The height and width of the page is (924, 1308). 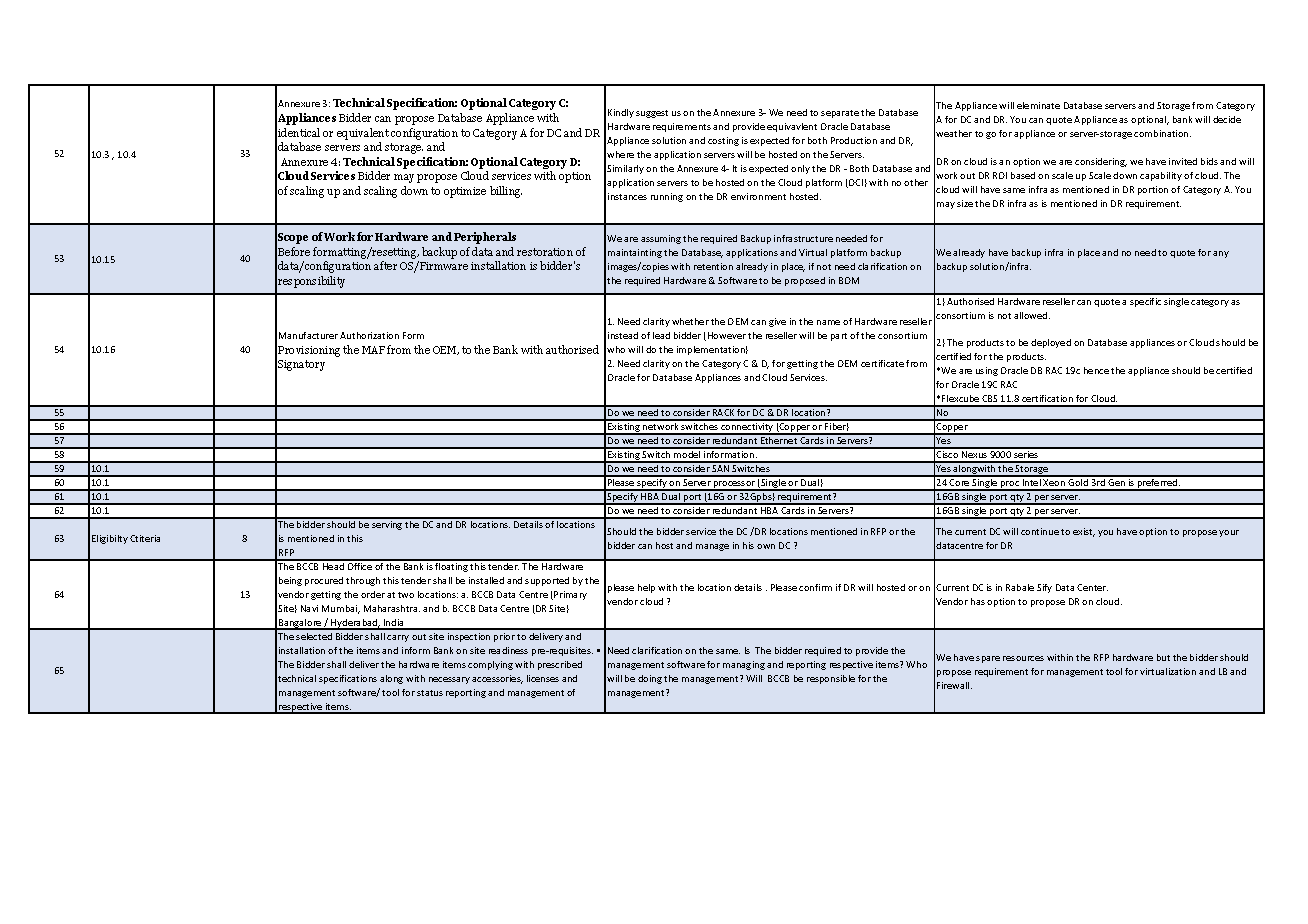 I want to click on but, so click(x=1163, y=657).
